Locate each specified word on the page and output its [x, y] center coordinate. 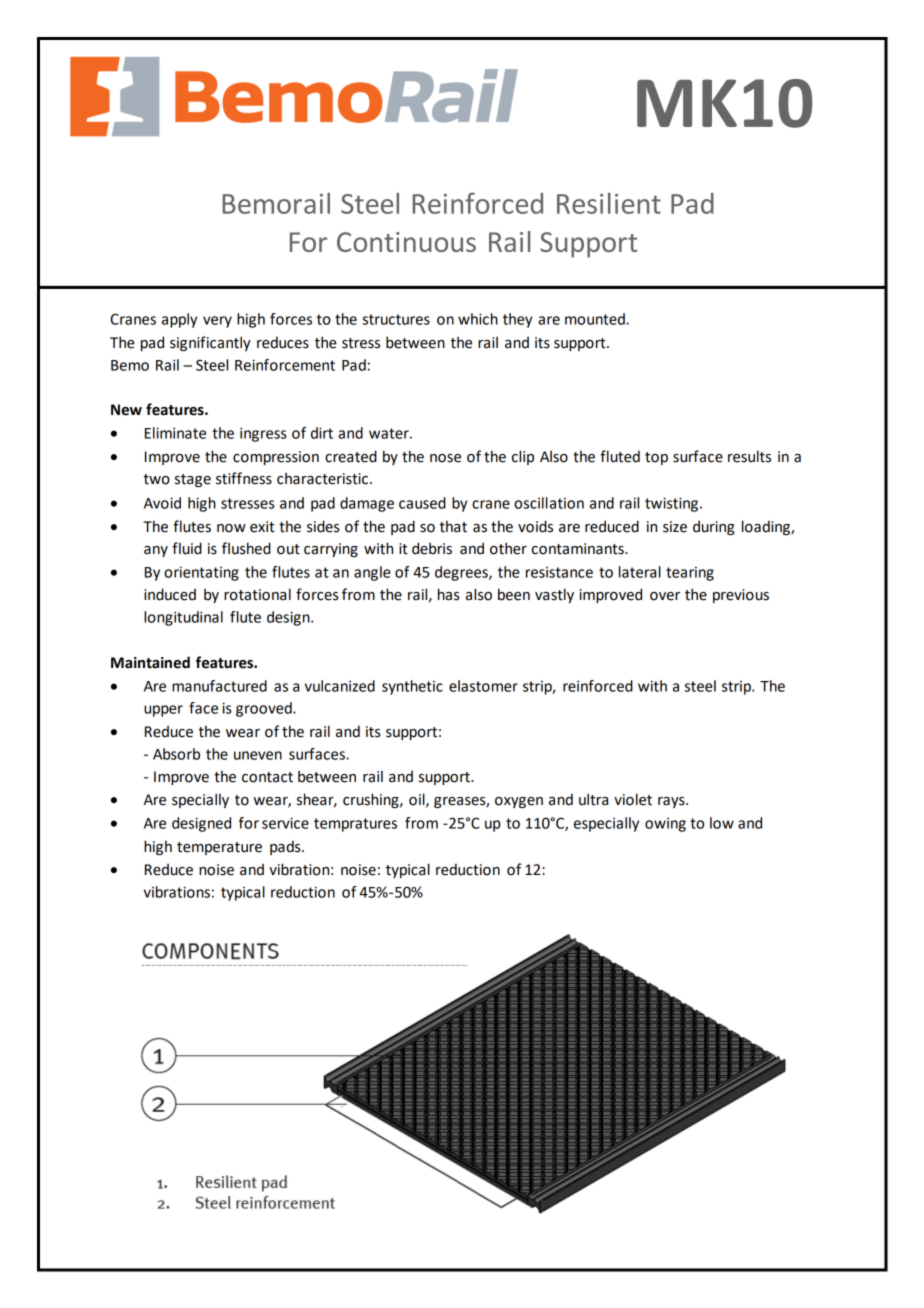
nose [445, 458]
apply [179, 320]
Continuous [406, 242]
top [656, 458]
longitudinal [183, 618]
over [665, 596]
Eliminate [175, 433]
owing [665, 825]
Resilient [609, 203]
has [448, 594]
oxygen [519, 802]
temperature [219, 848]
